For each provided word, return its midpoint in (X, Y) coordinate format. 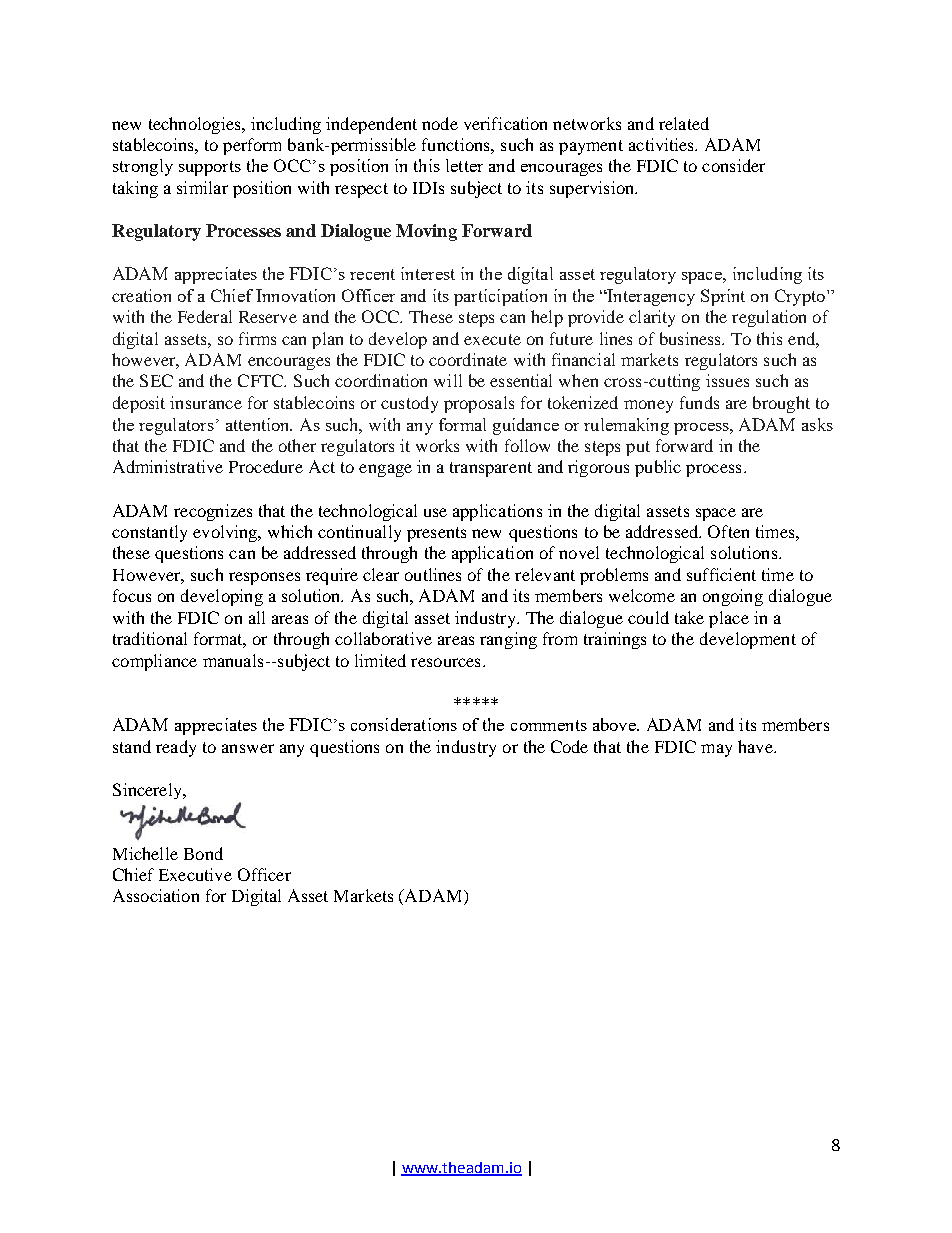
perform (252, 146)
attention (259, 424)
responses (264, 578)
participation (500, 297)
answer (248, 748)
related (684, 123)
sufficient (721, 574)
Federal (205, 316)
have (756, 746)
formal (462, 424)
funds (699, 402)
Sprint (723, 297)
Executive (195, 874)
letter (464, 165)
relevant (545, 574)
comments (549, 725)
